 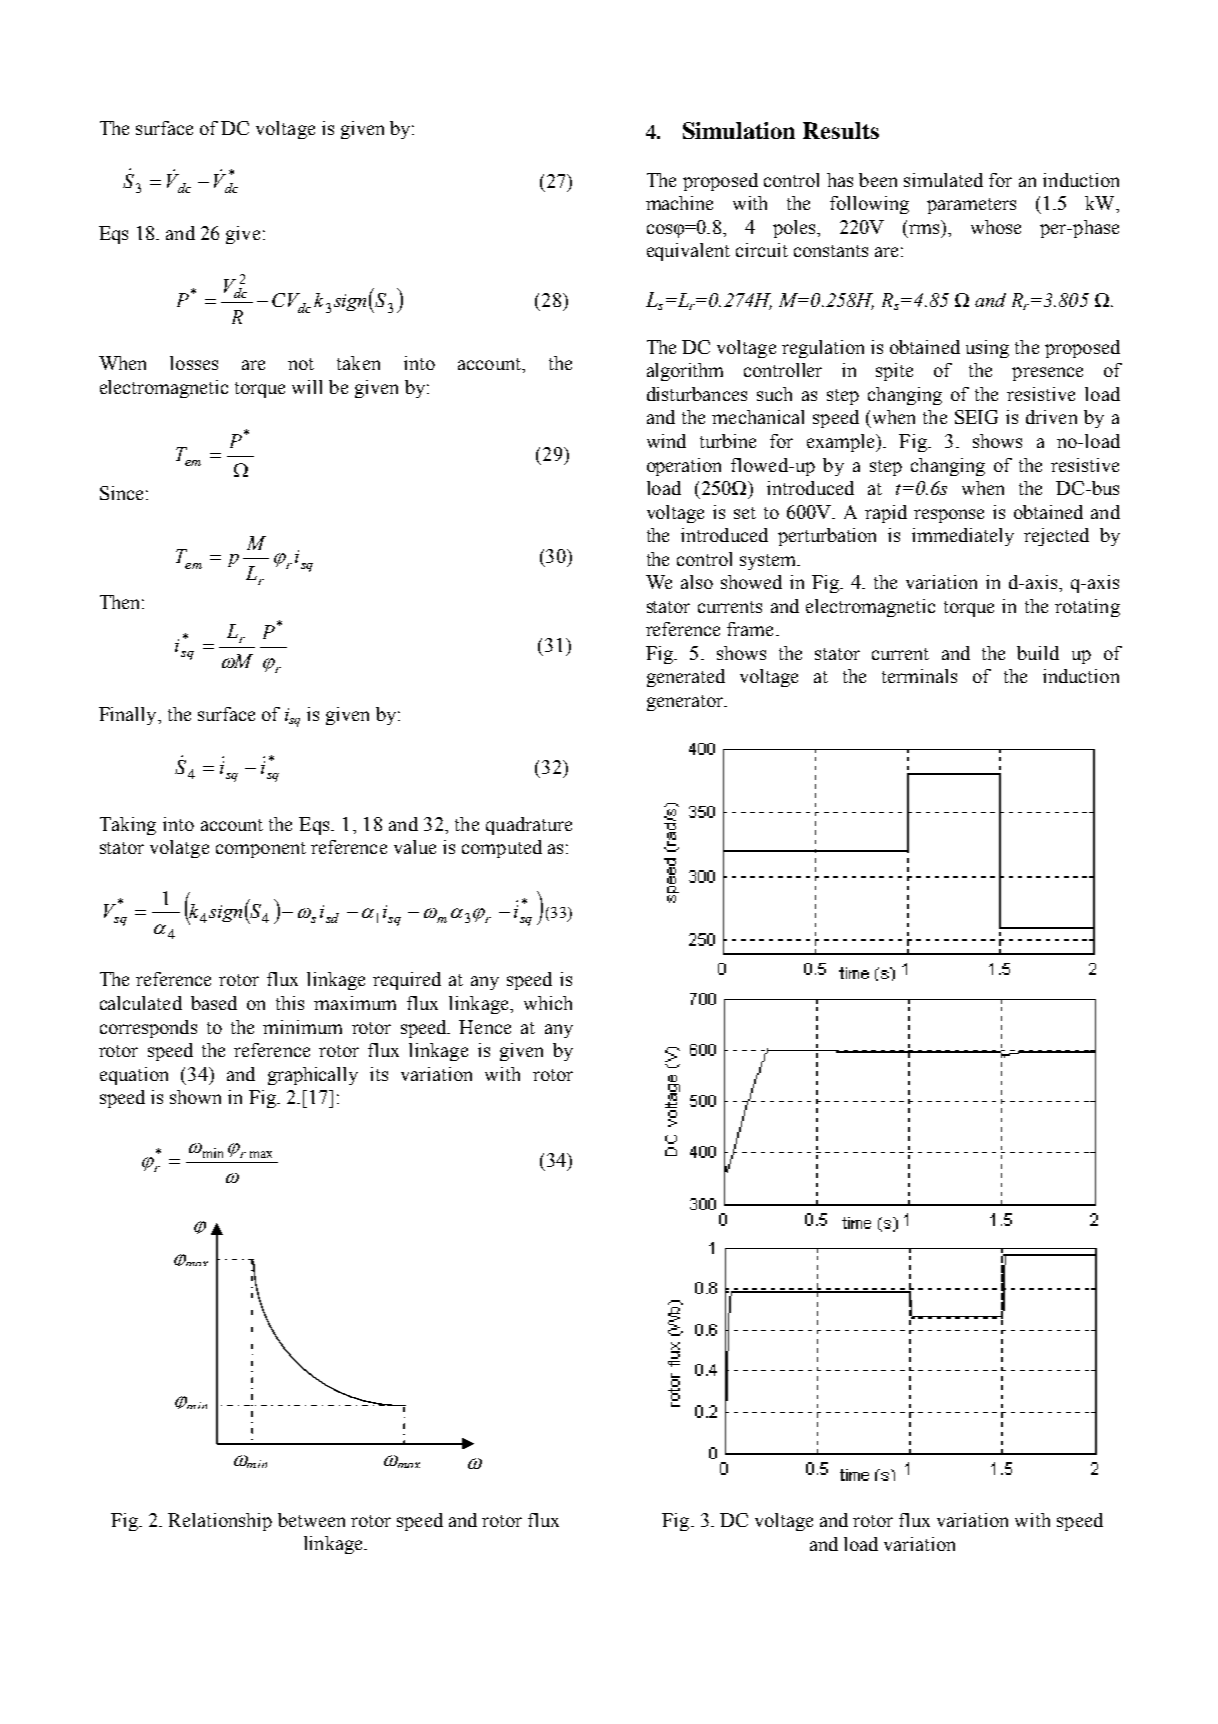 I want to click on shown, so click(x=195, y=1097).
